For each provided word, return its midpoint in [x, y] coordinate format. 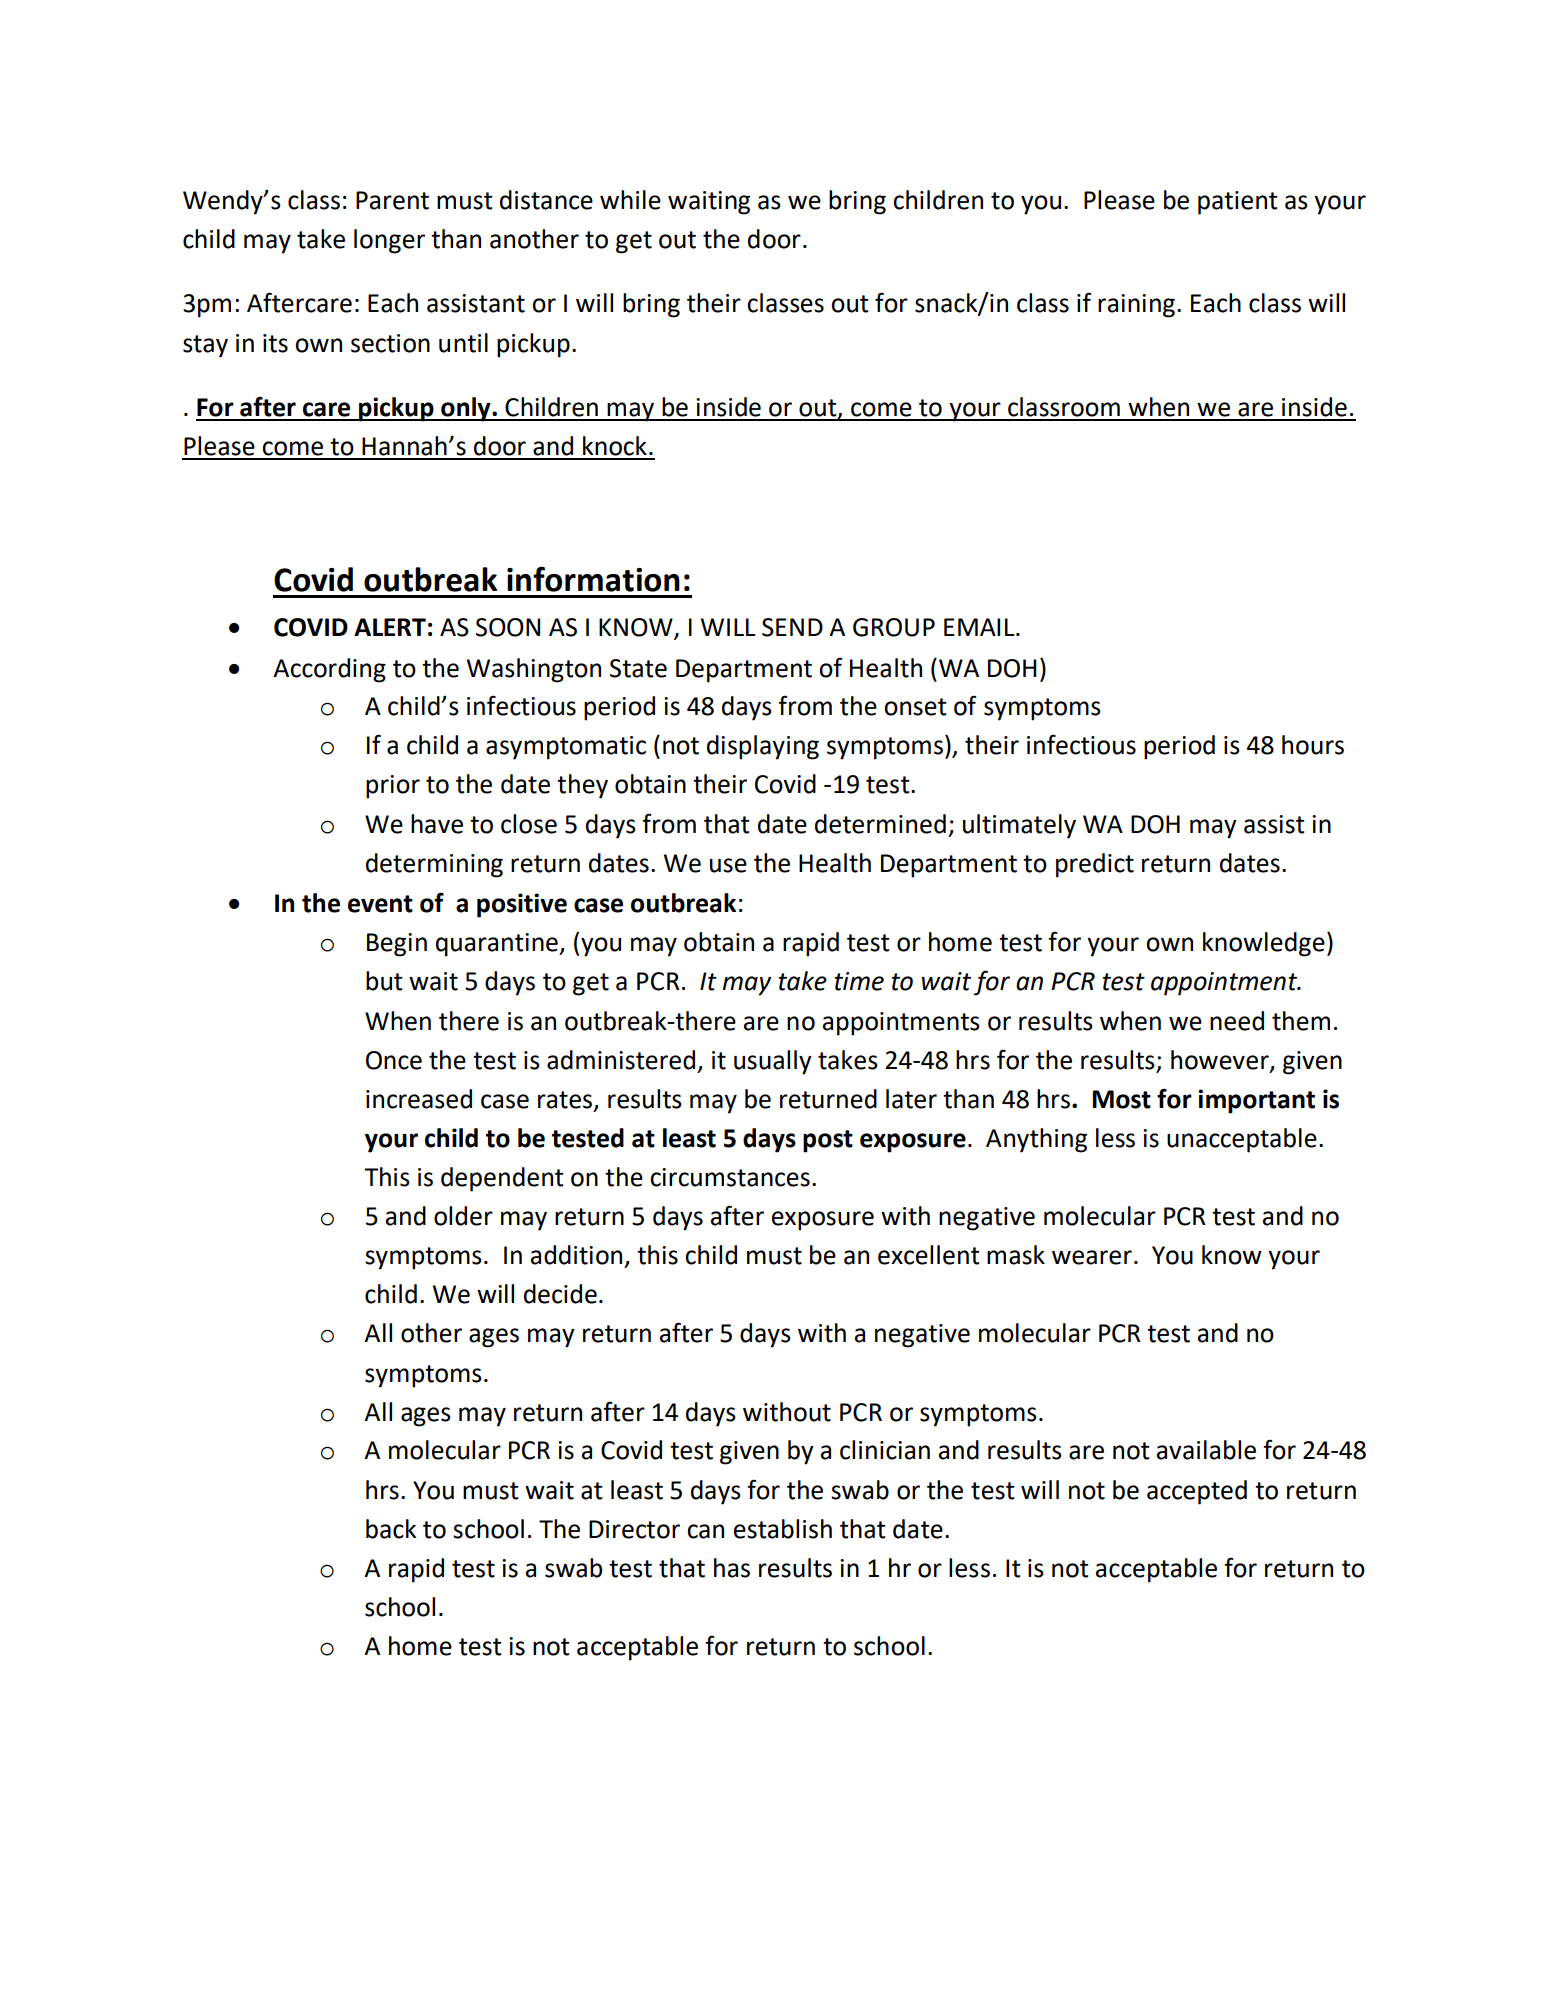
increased [419, 1099]
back [391, 1529]
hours [1313, 745]
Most [1121, 1099]
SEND [792, 627]
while [630, 200]
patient [1238, 203]
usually [773, 1062]
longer [389, 241]
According [329, 670]
